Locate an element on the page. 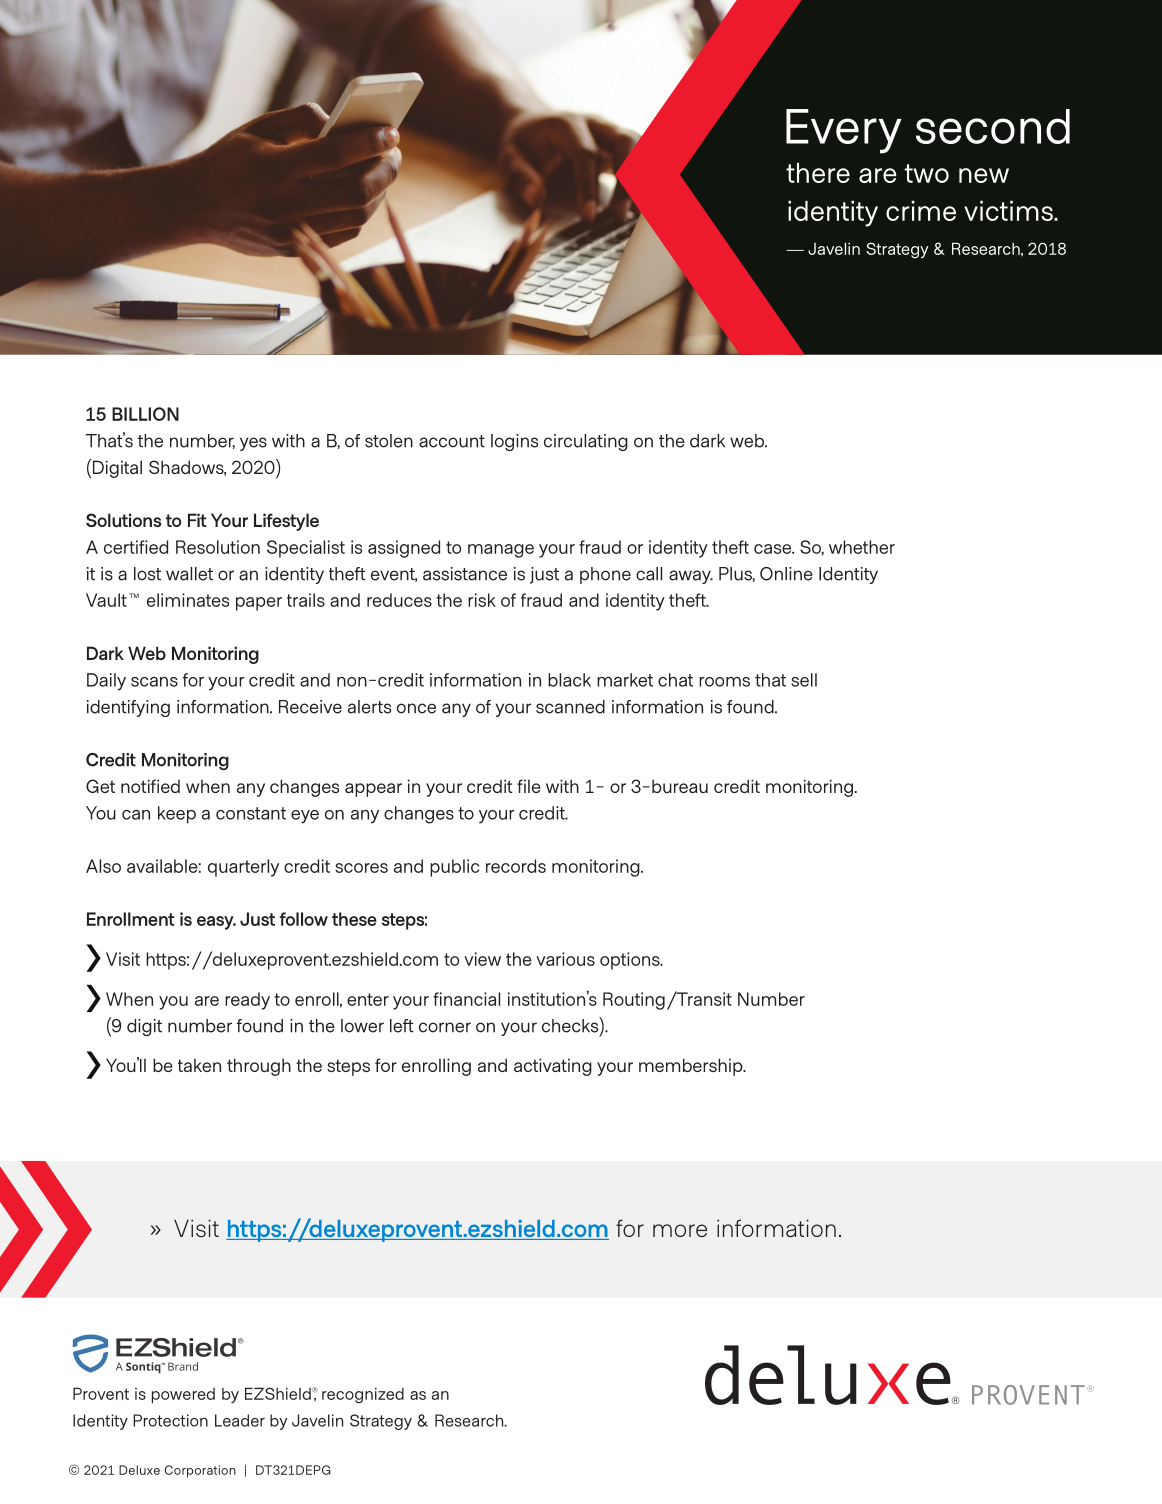 The height and width of the page is (1504, 1162). BILLION is located at coordinates (145, 414).
